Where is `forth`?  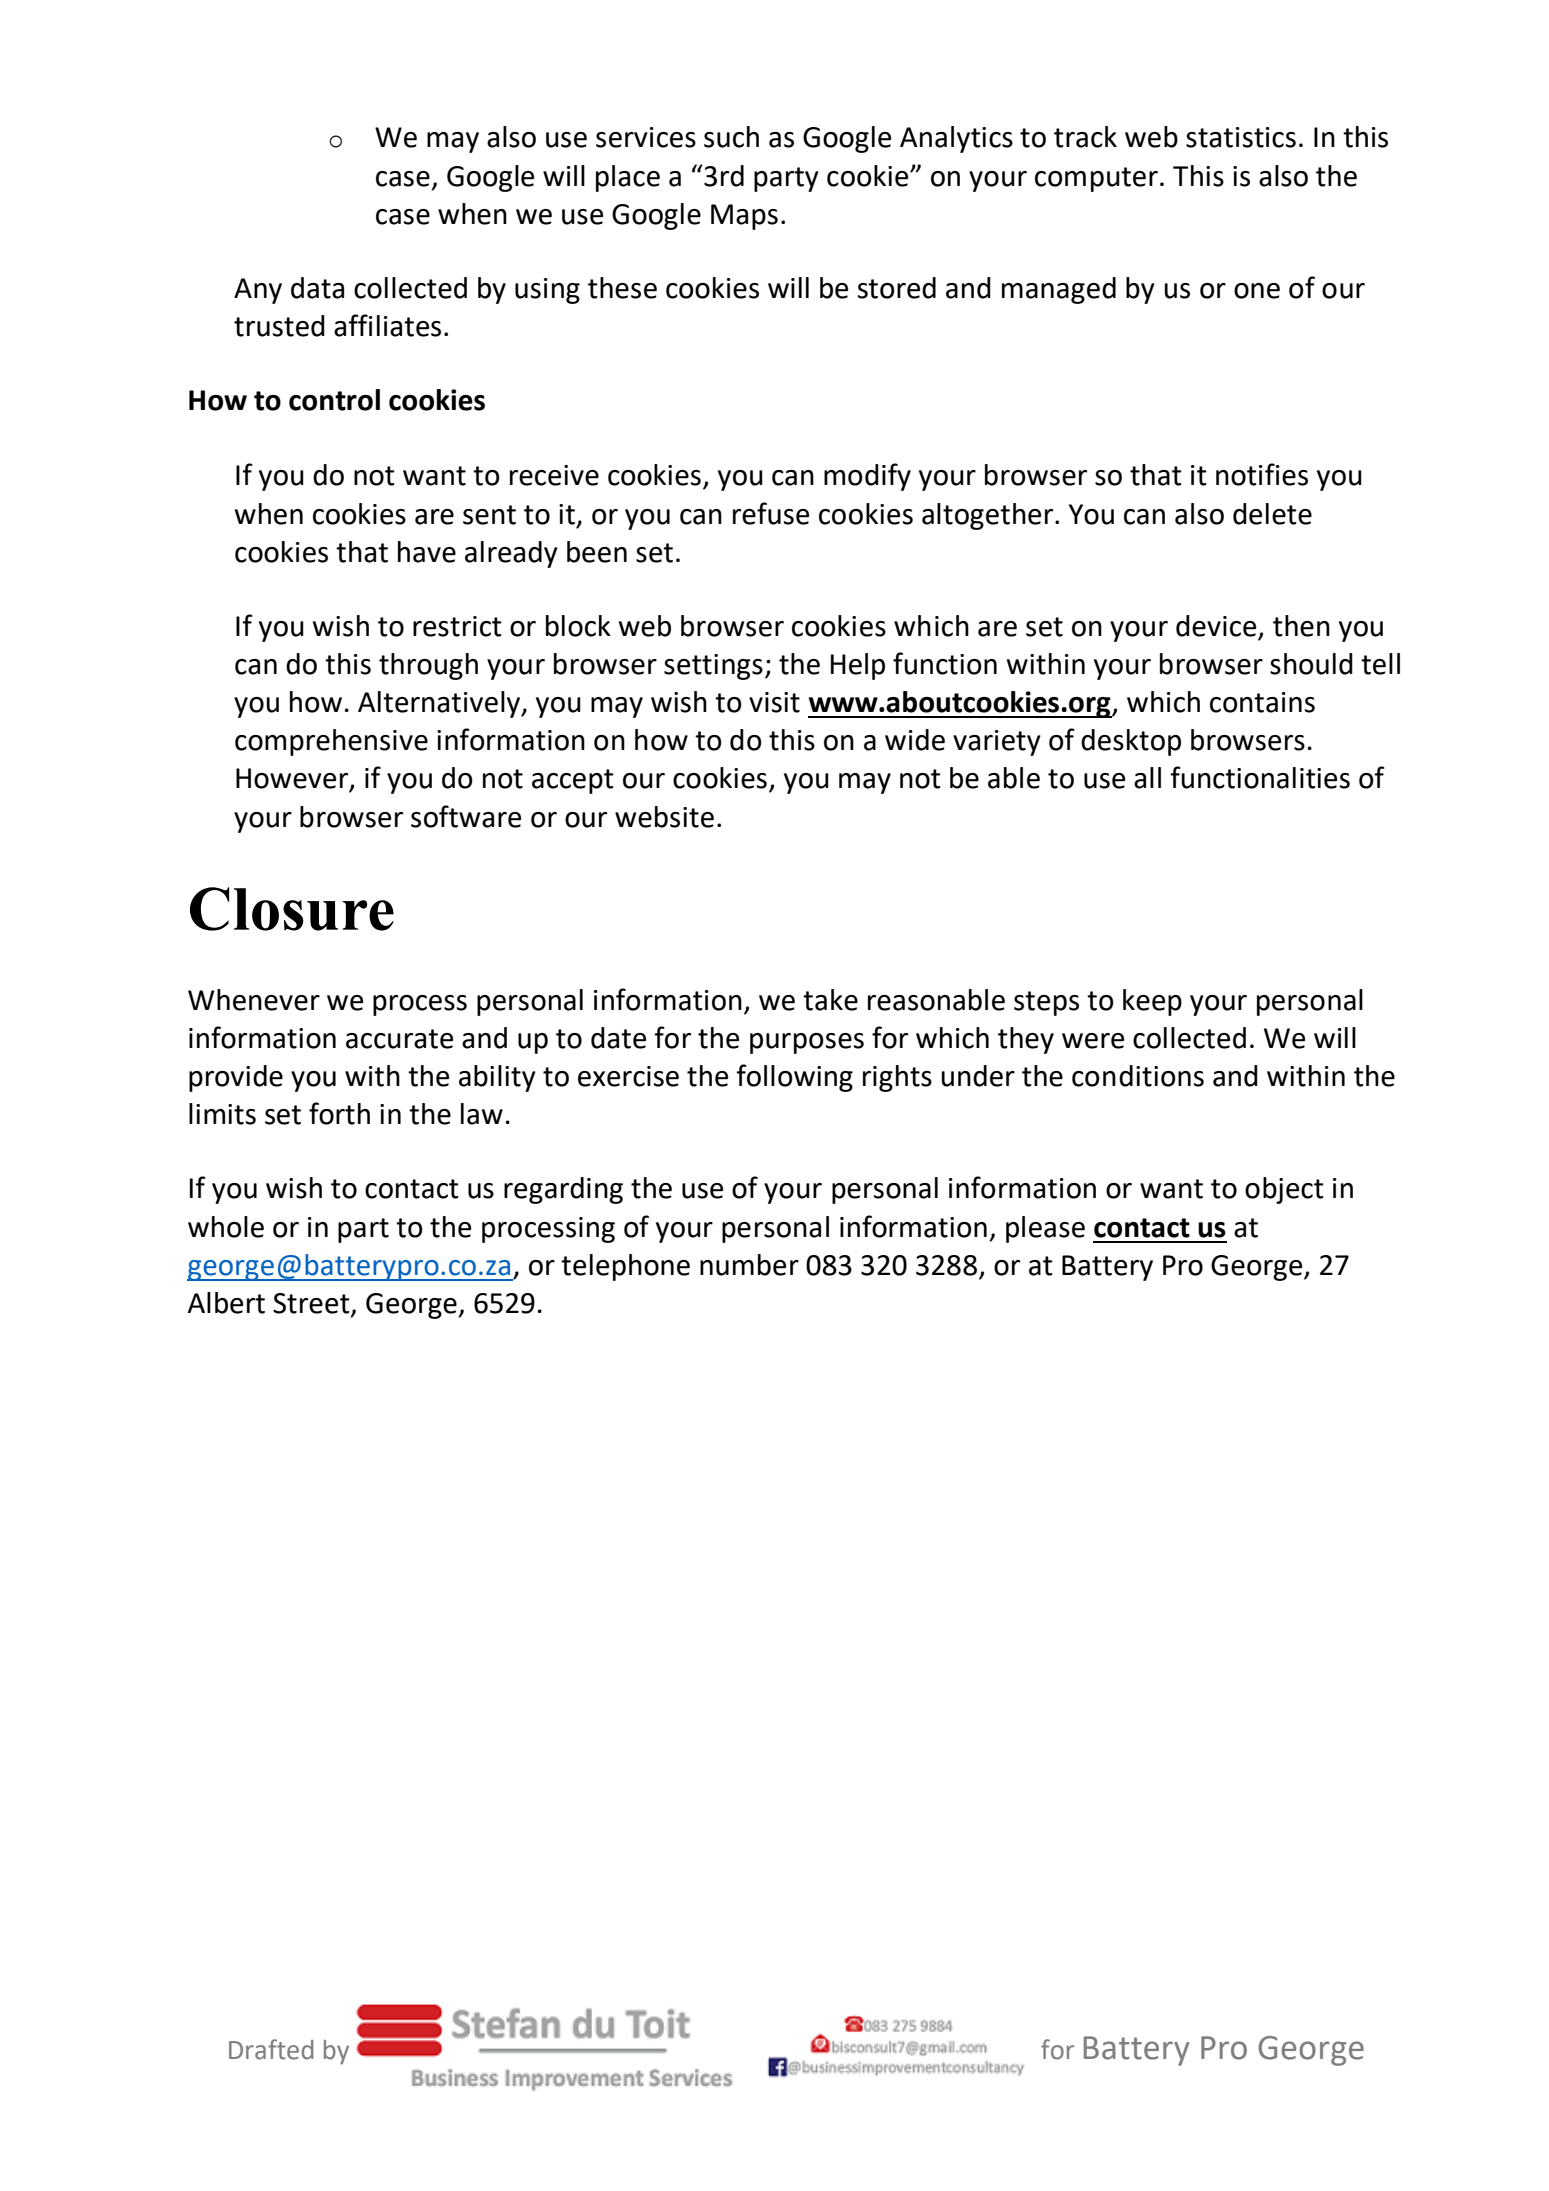
forth is located at coordinates (339, 1113).
